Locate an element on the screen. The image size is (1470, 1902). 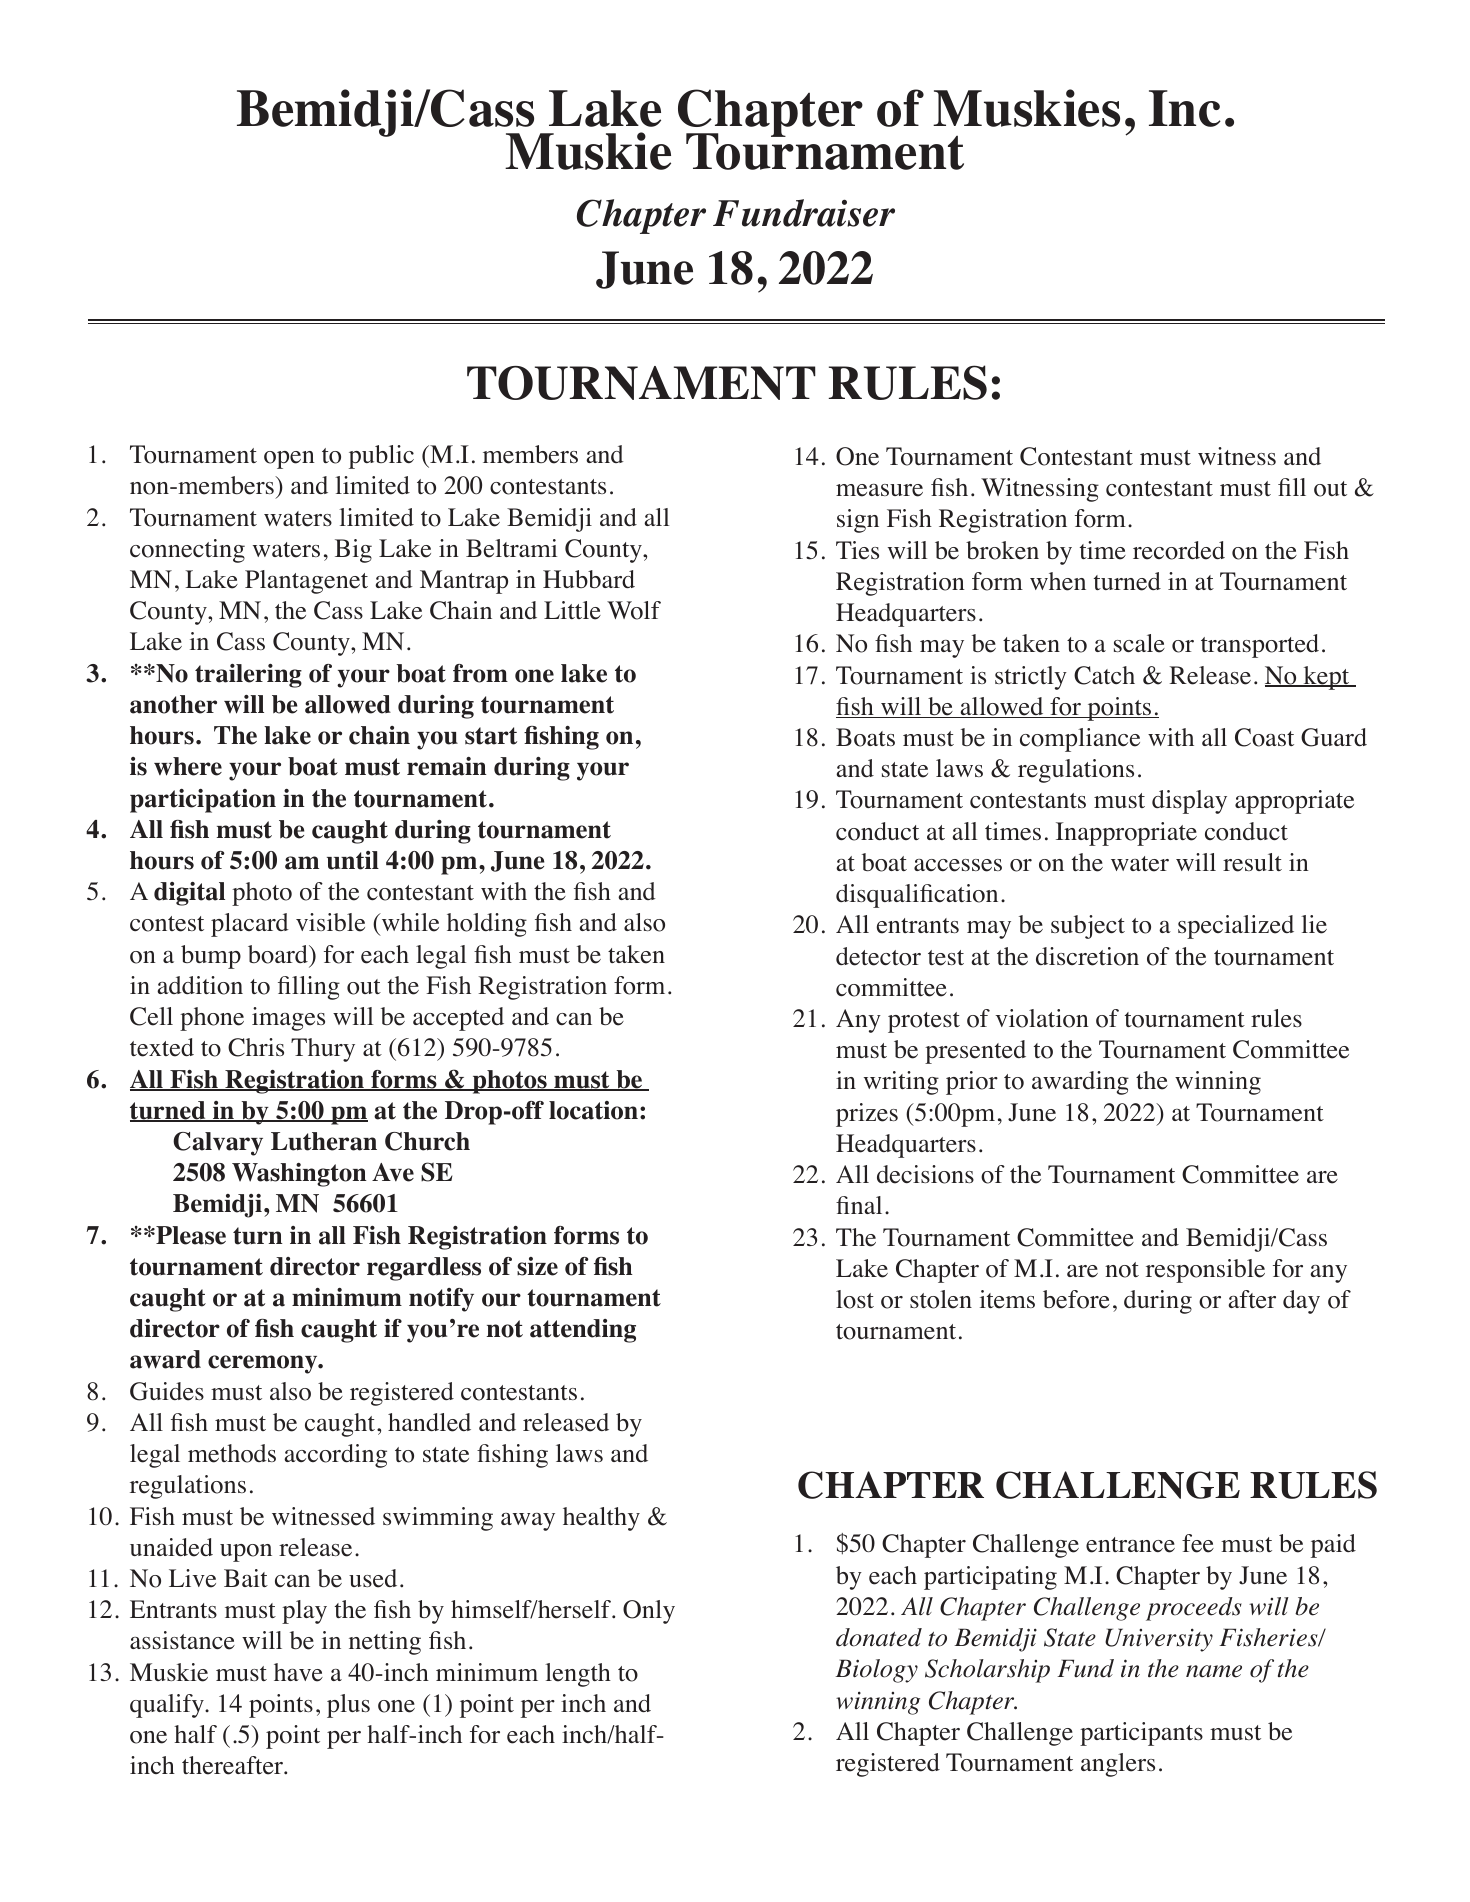
prizes is located at coordinates (867, 1115).
